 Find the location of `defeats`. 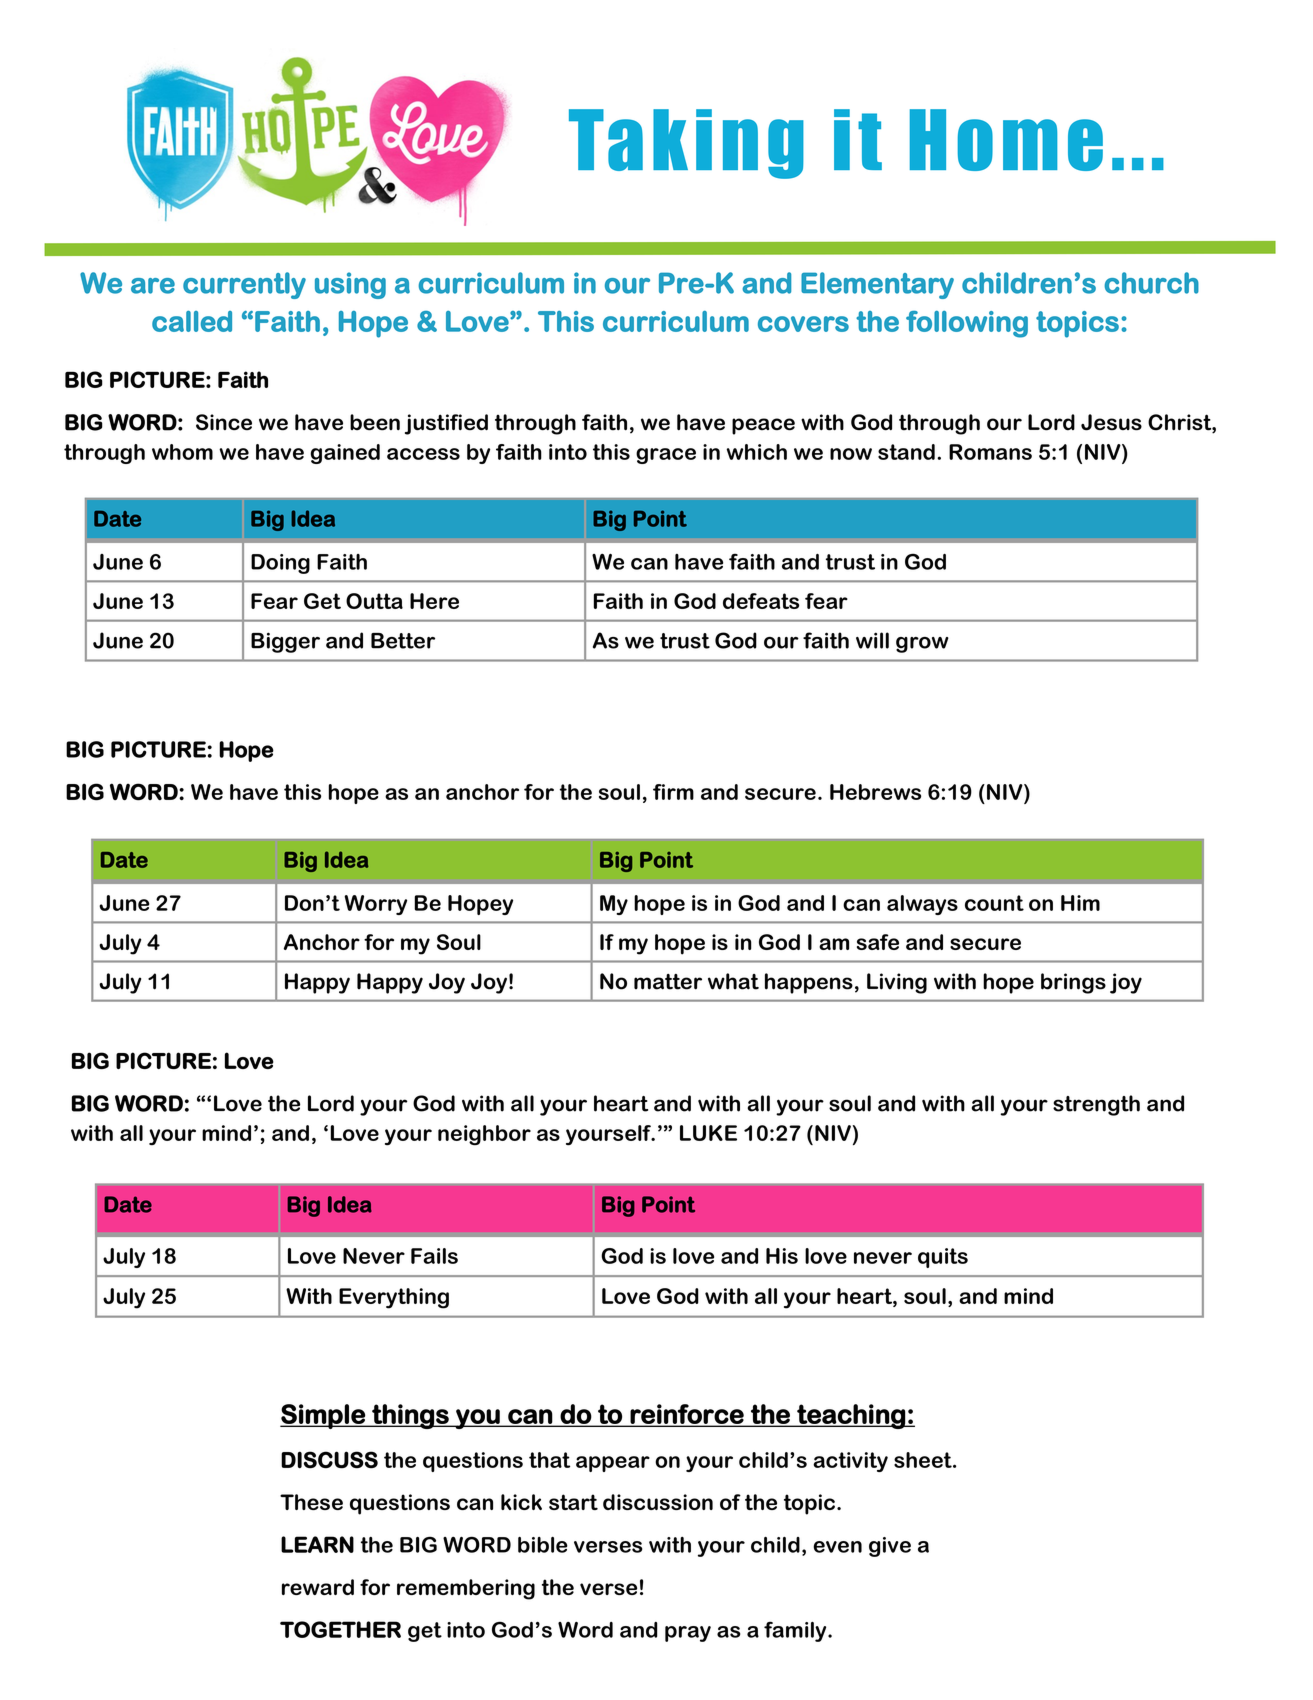

defeats is located at coordinates (761, 601).
